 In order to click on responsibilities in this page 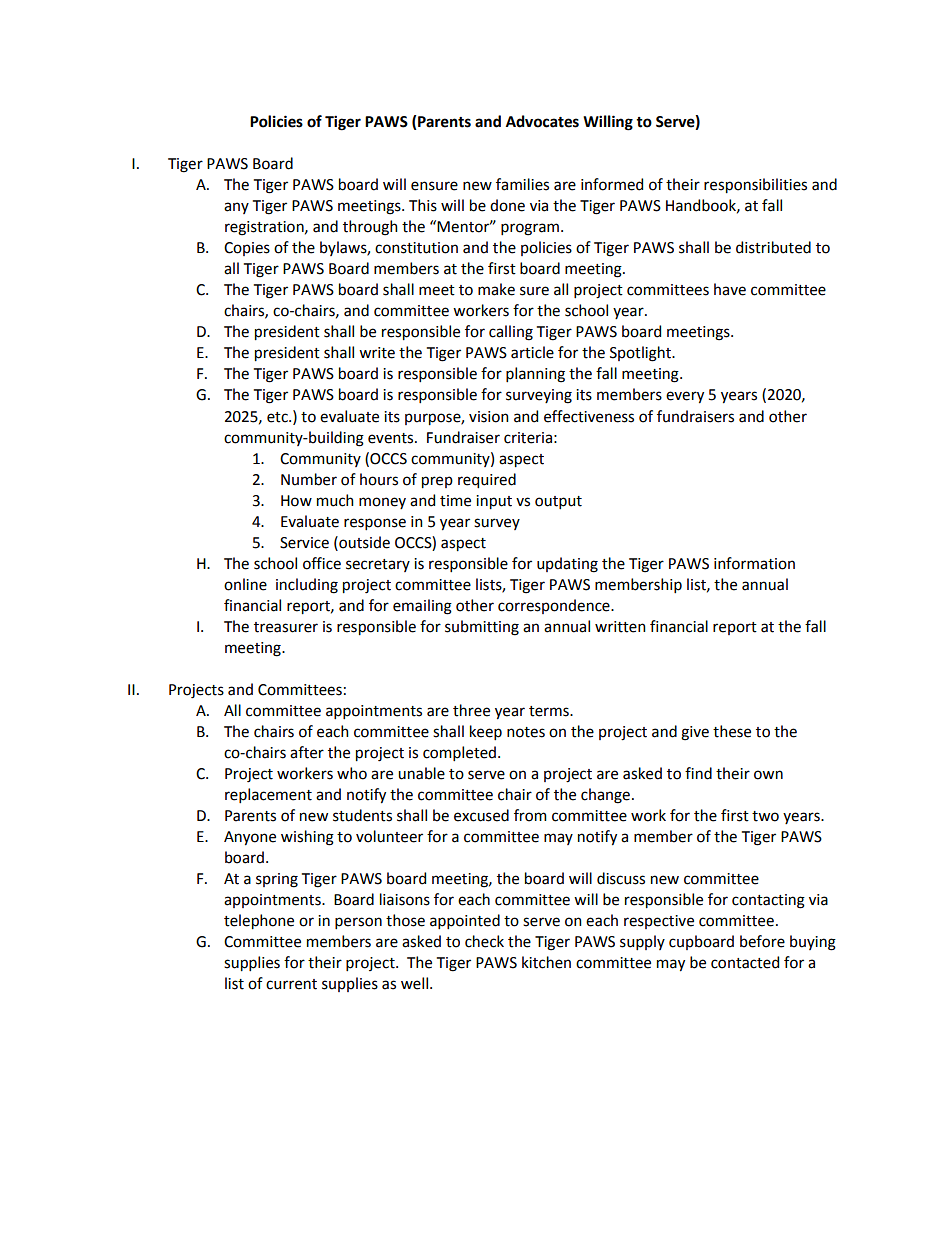, I will do `click(755, 185)`.
